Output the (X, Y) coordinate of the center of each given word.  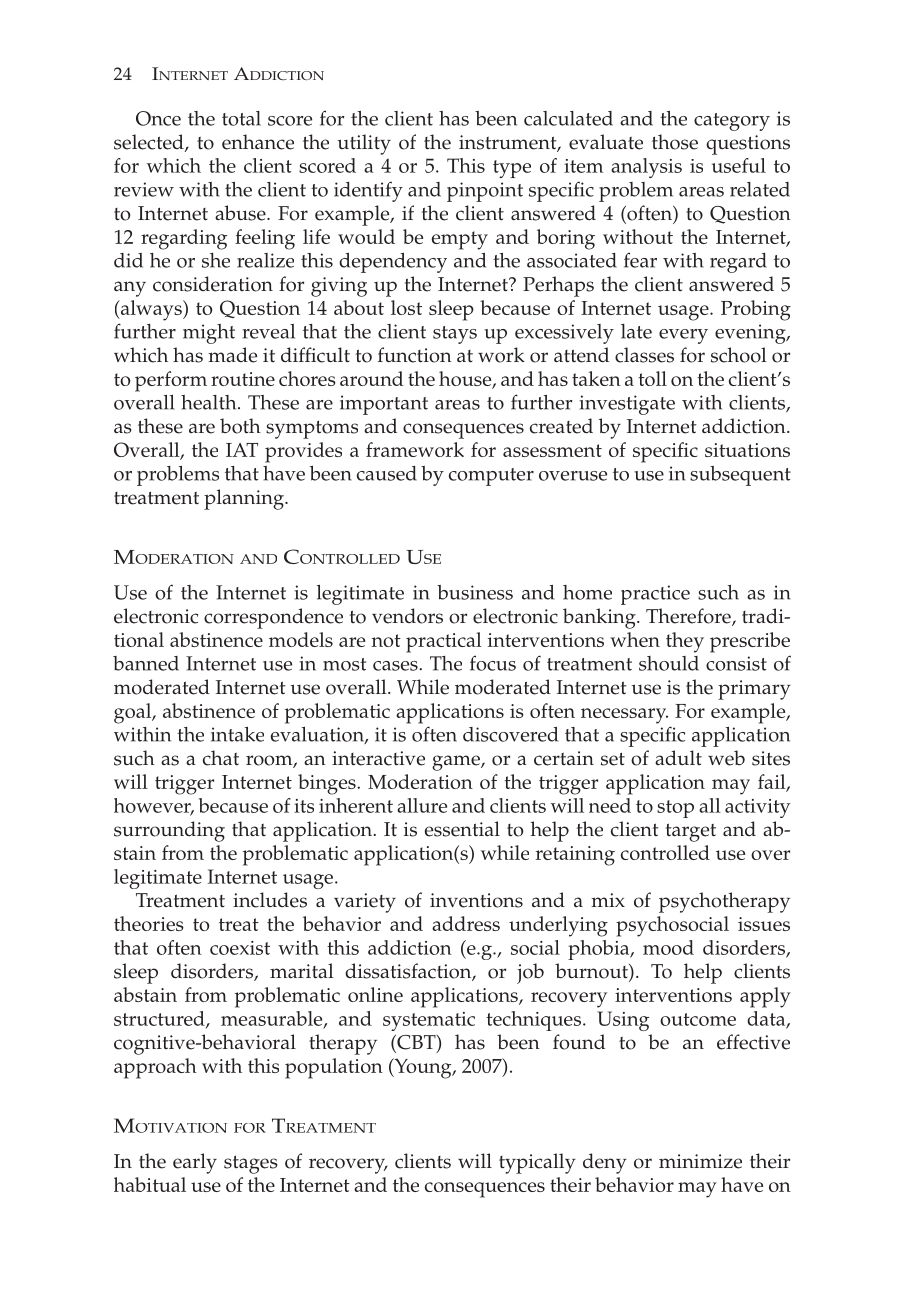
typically (537, 1163)
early (195, 1163)
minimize (700, 1161)
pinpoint (485, 192)
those (675, 142)
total (241, 118)
